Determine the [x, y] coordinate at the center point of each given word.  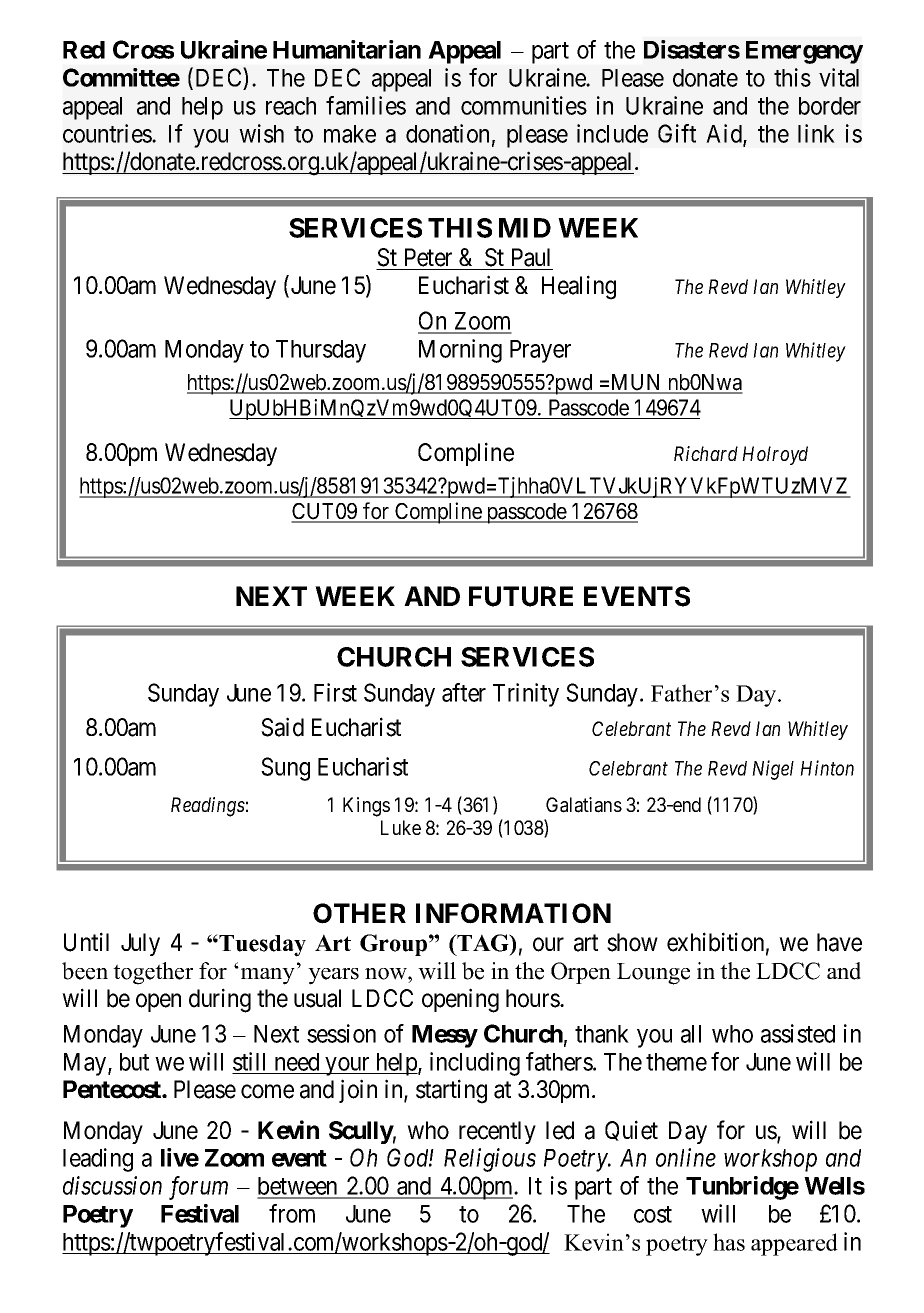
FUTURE [521, 596]
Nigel [773, 770]
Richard [706, 453]
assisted [798, 1033]
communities [524, 105]
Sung [285, 769]
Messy [445, 1036]
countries [108, 133]
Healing [579, 287]
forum [198, 1188]
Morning [460, 351]
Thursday [321, 351]
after [464, 692]
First [335, 692]
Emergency [804, 52]
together [153, 973]
